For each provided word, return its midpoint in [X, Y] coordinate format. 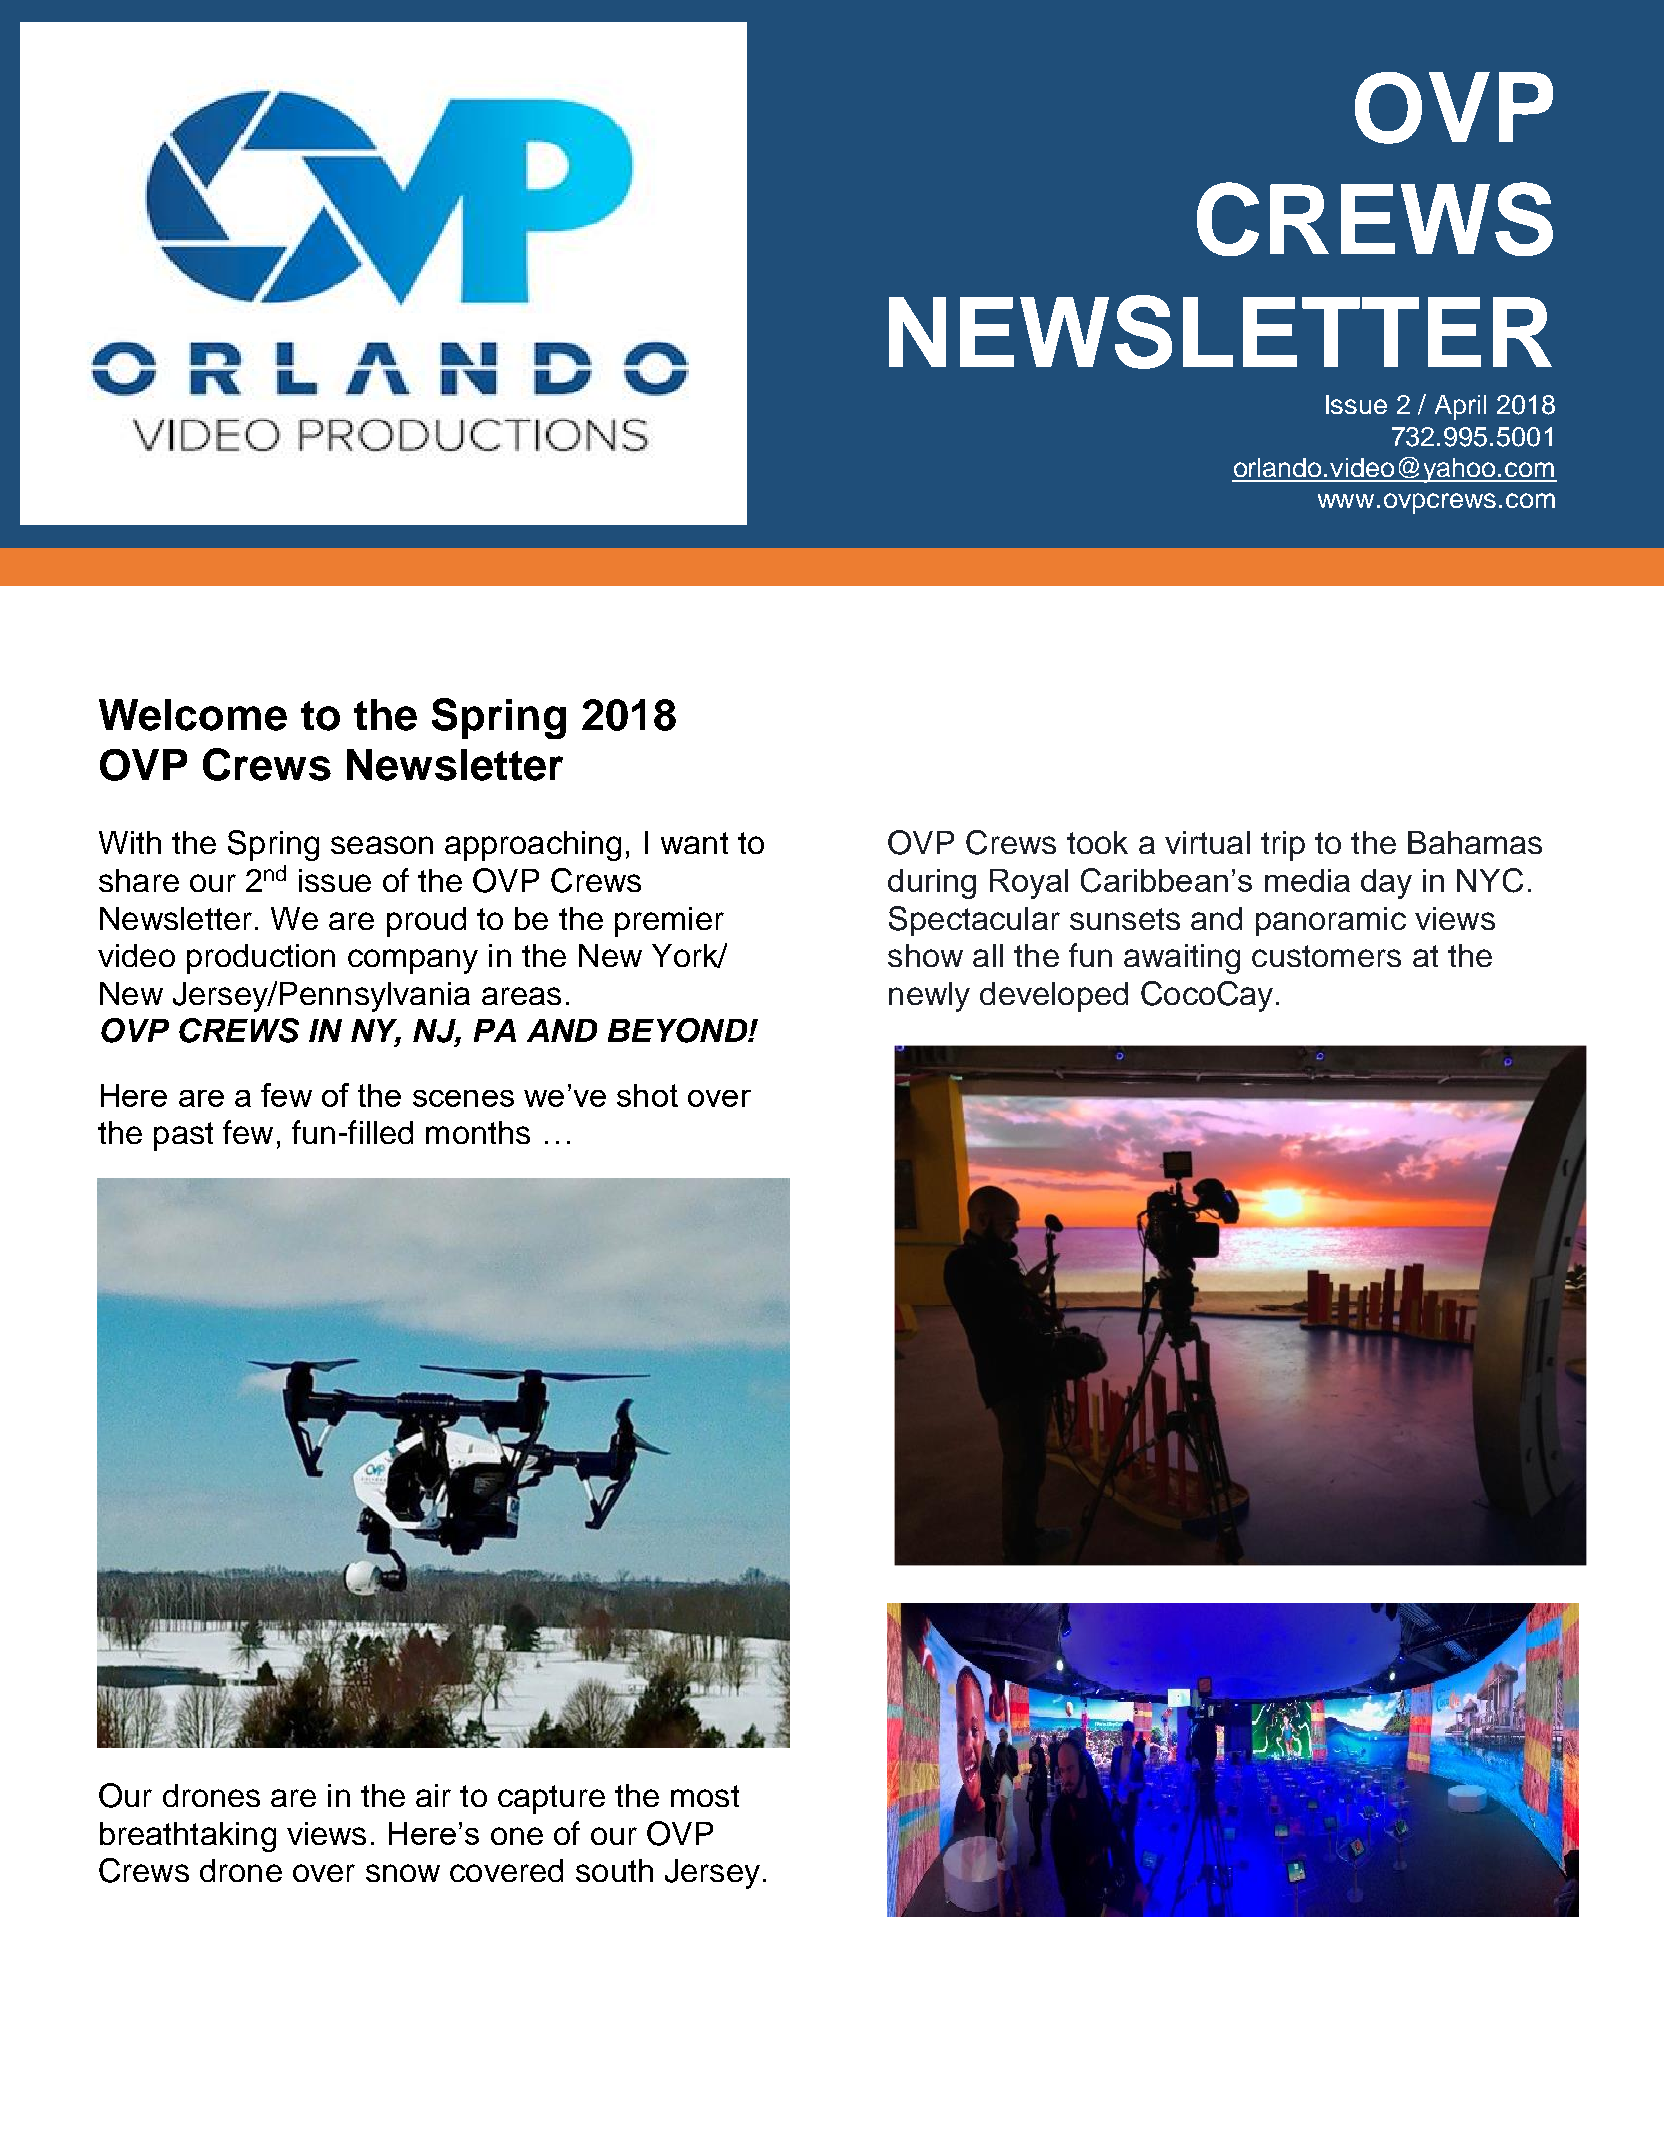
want [694, 843]
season [382, 845]
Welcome [193, 715]
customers [1326, 956]
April [1460, 407]
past [183, 1136]
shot [647, 1095]
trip [1283, 846]
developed [1054, 997]
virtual [1207, 842]
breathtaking [188, 1837]
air [433, 1795]
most [705, 1796]
